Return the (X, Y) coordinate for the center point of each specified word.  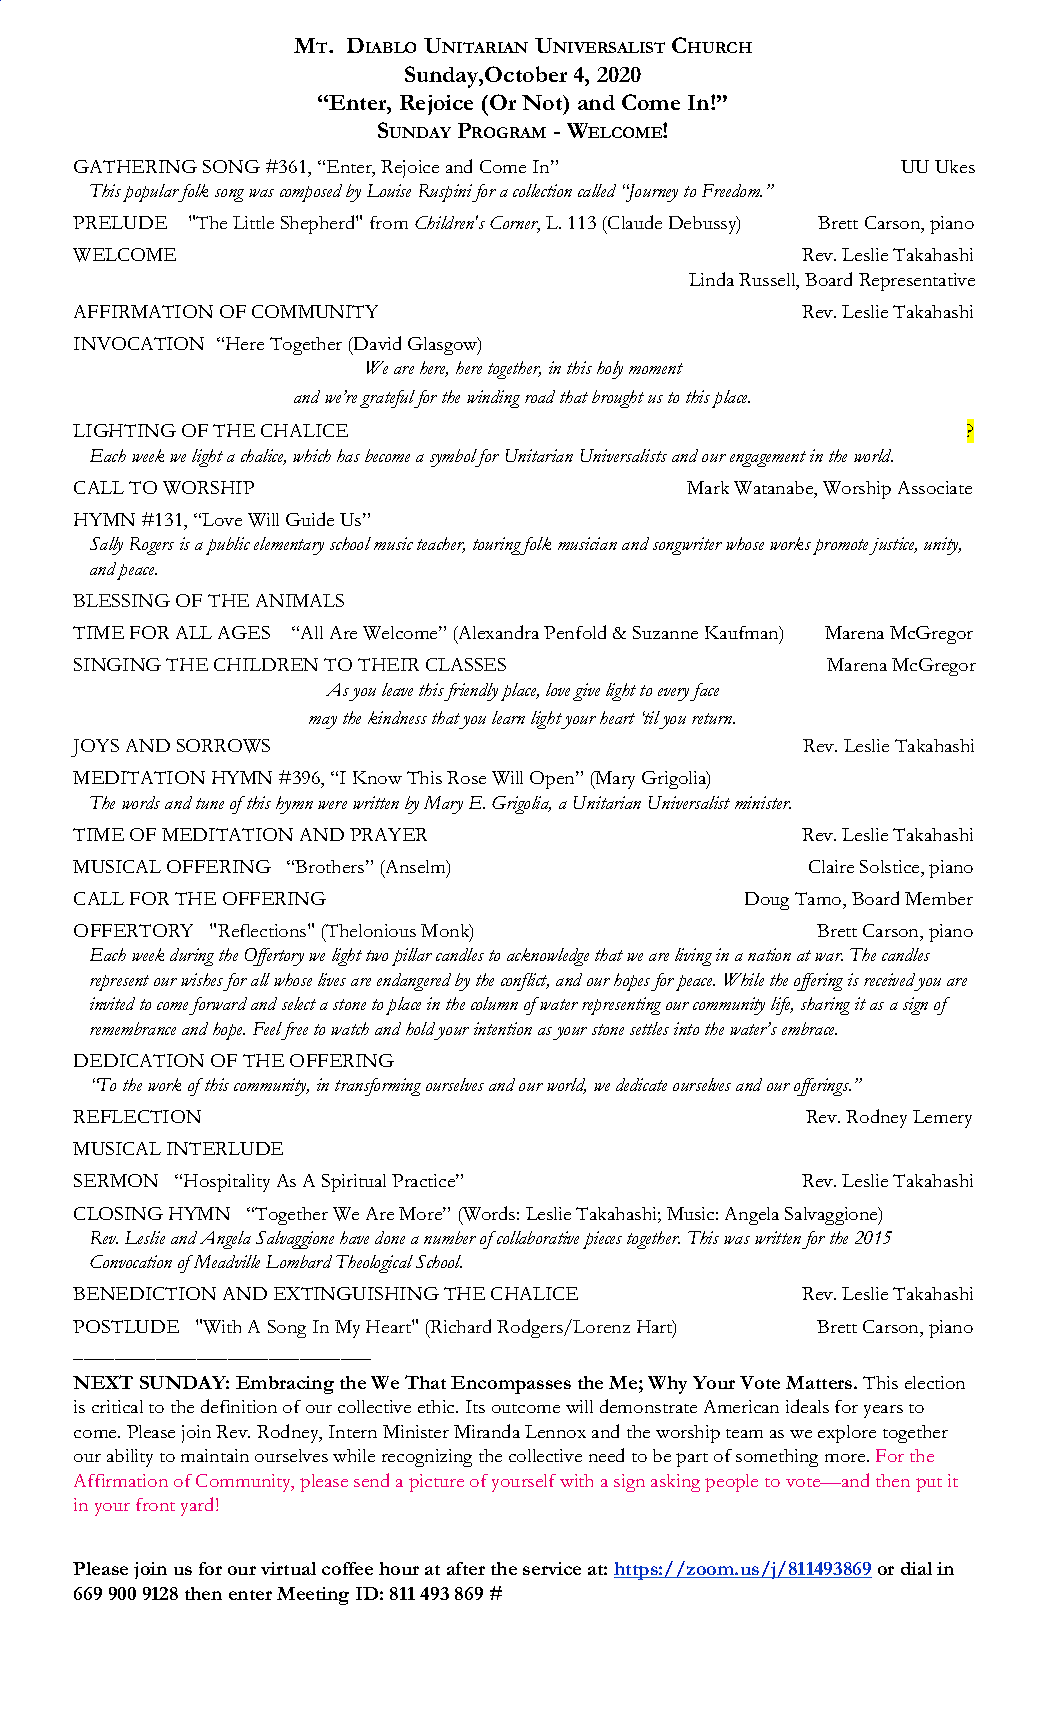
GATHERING (135, 166)
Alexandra (497, 633)
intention (503, 1028)
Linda (711, 279)
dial (916, 1568)
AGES (244, 632)
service (552, 1568)
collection (542, 190)
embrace (809, 1028)
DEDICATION (139, 1060)
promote (842, 547)
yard (199, 1506)
